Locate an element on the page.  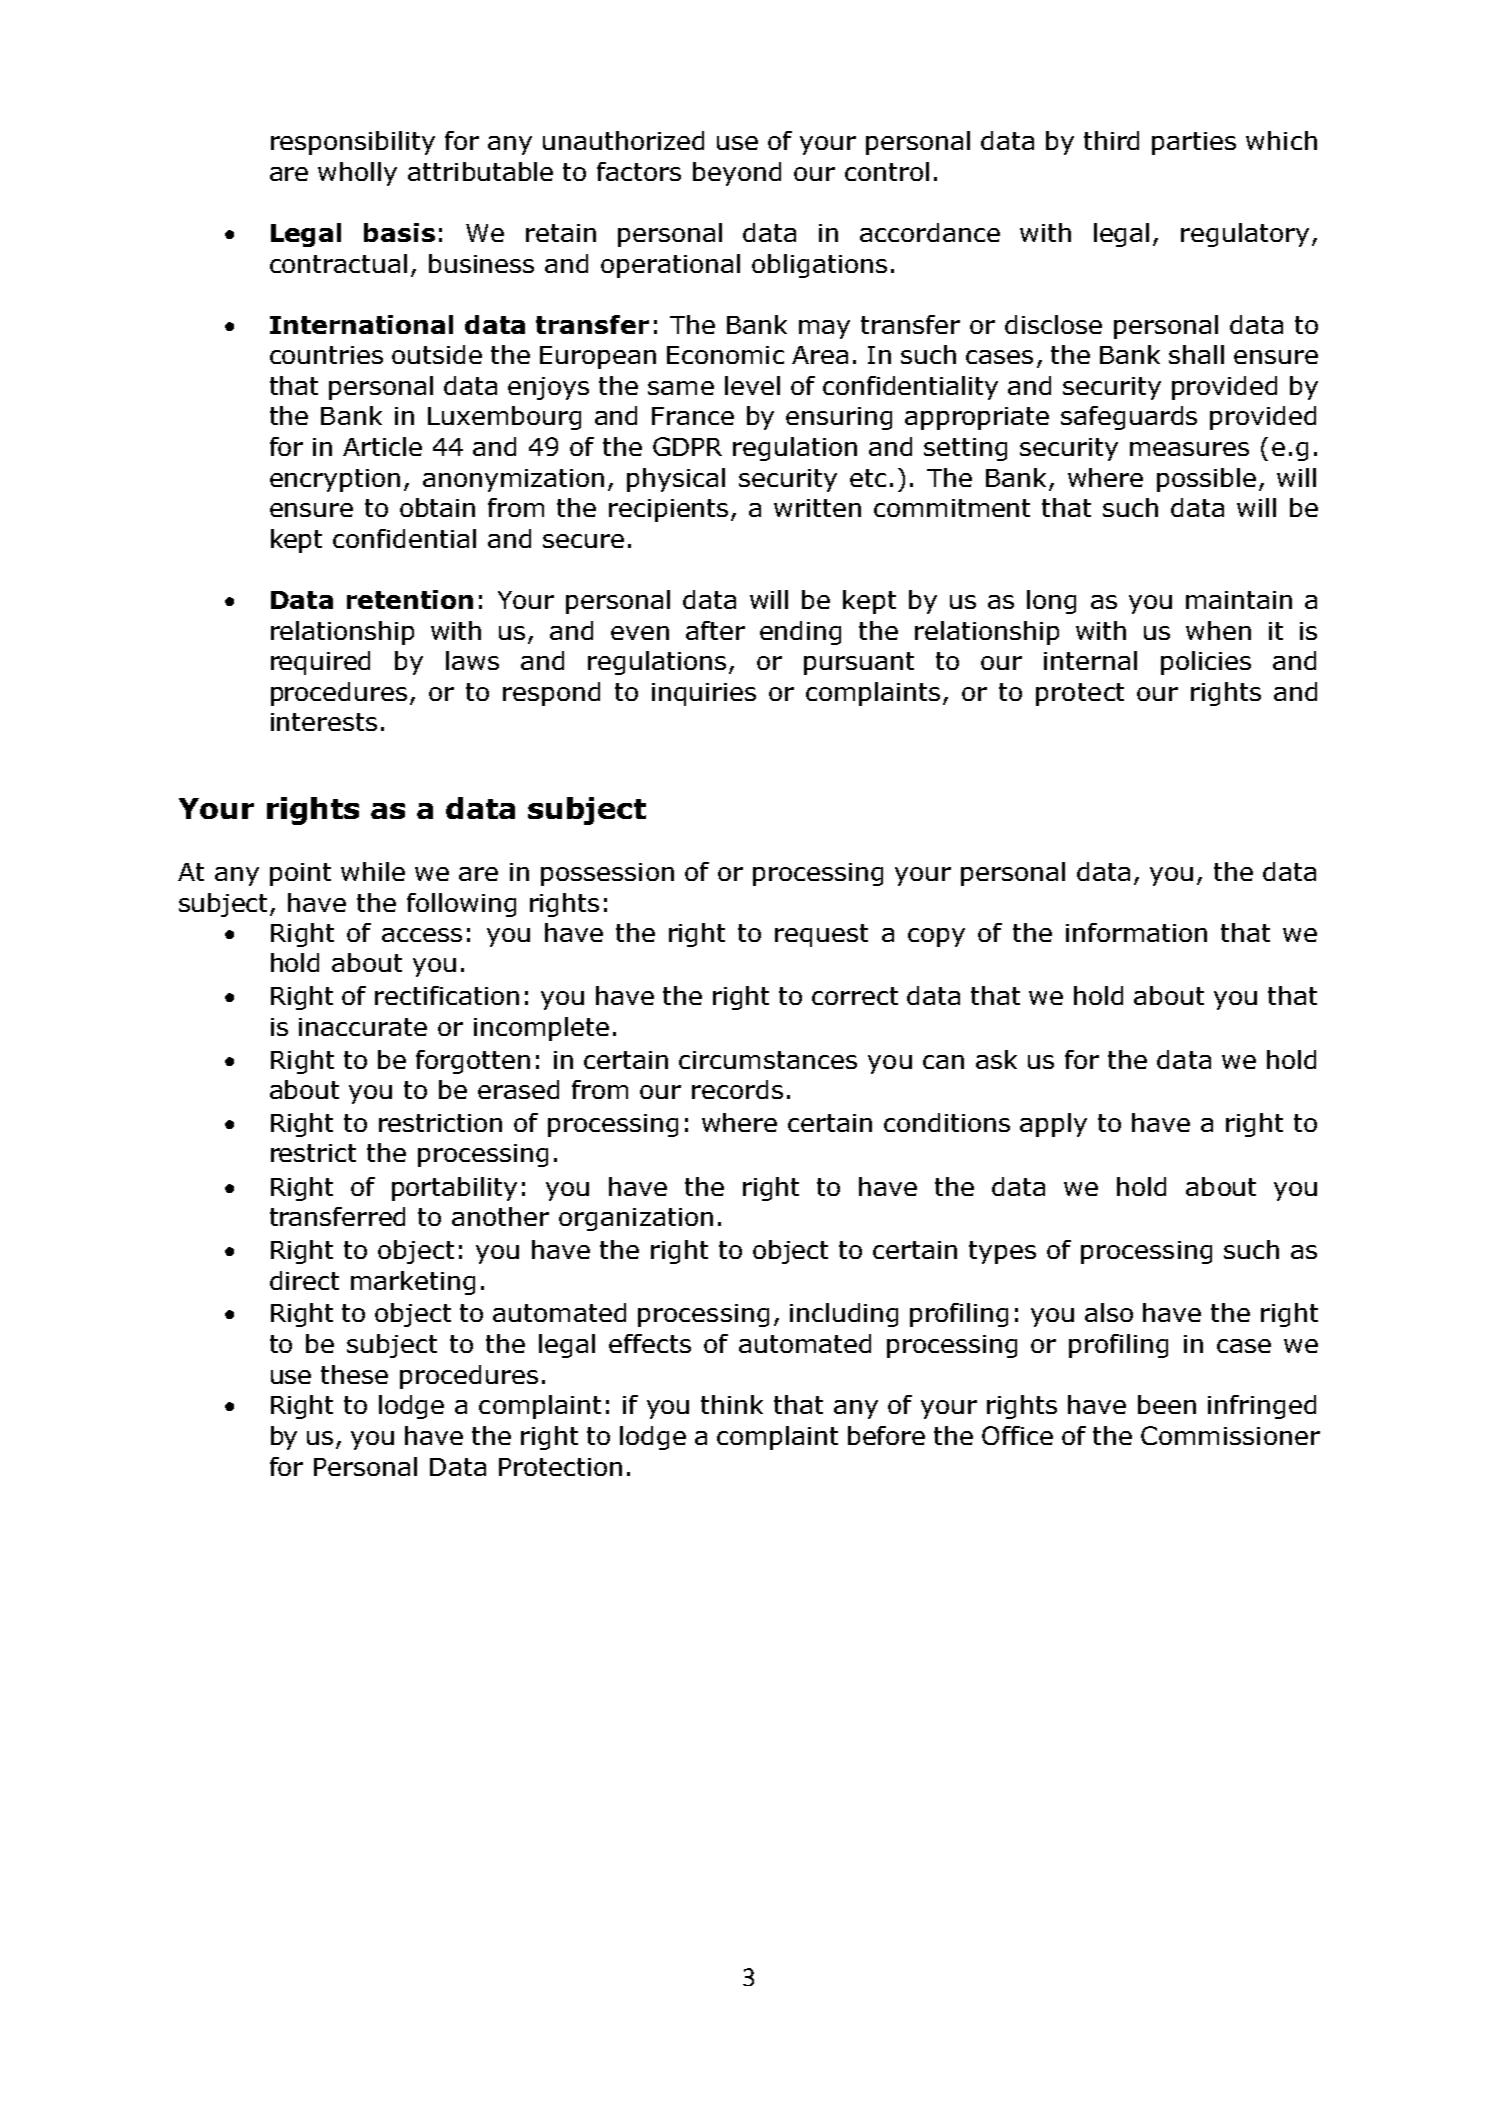
policies is located at coordinates (1206, 663).
